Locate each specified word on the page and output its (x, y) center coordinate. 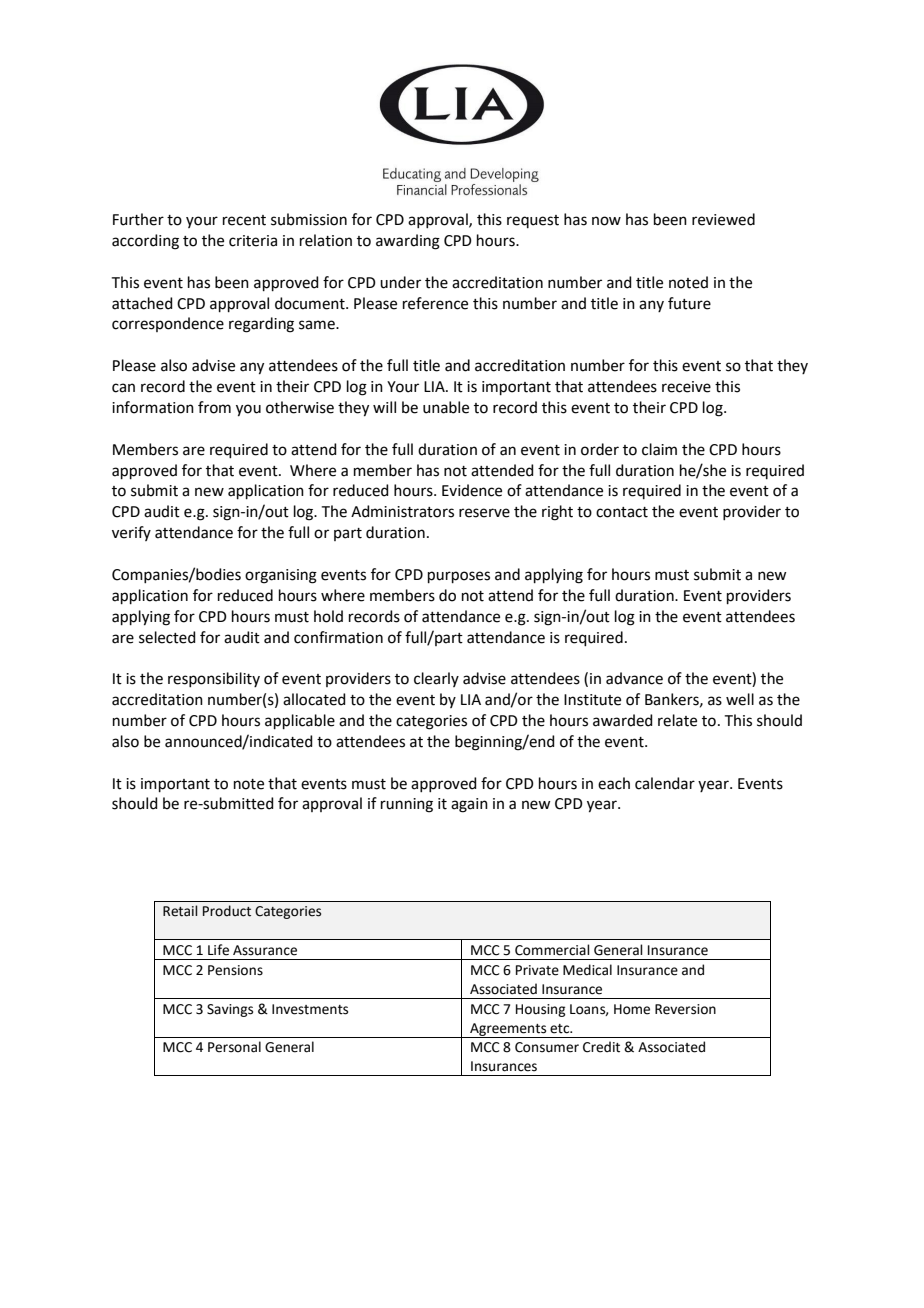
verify (131, 533)
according (145, 242)
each (614, 783)
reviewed (723, 219)
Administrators (402, 511)
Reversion (685, 1009)
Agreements (508, 1030)
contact (622, 512)
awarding (408, 242)
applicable (300, 721)
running (407, 805)
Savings (230, 1010)
